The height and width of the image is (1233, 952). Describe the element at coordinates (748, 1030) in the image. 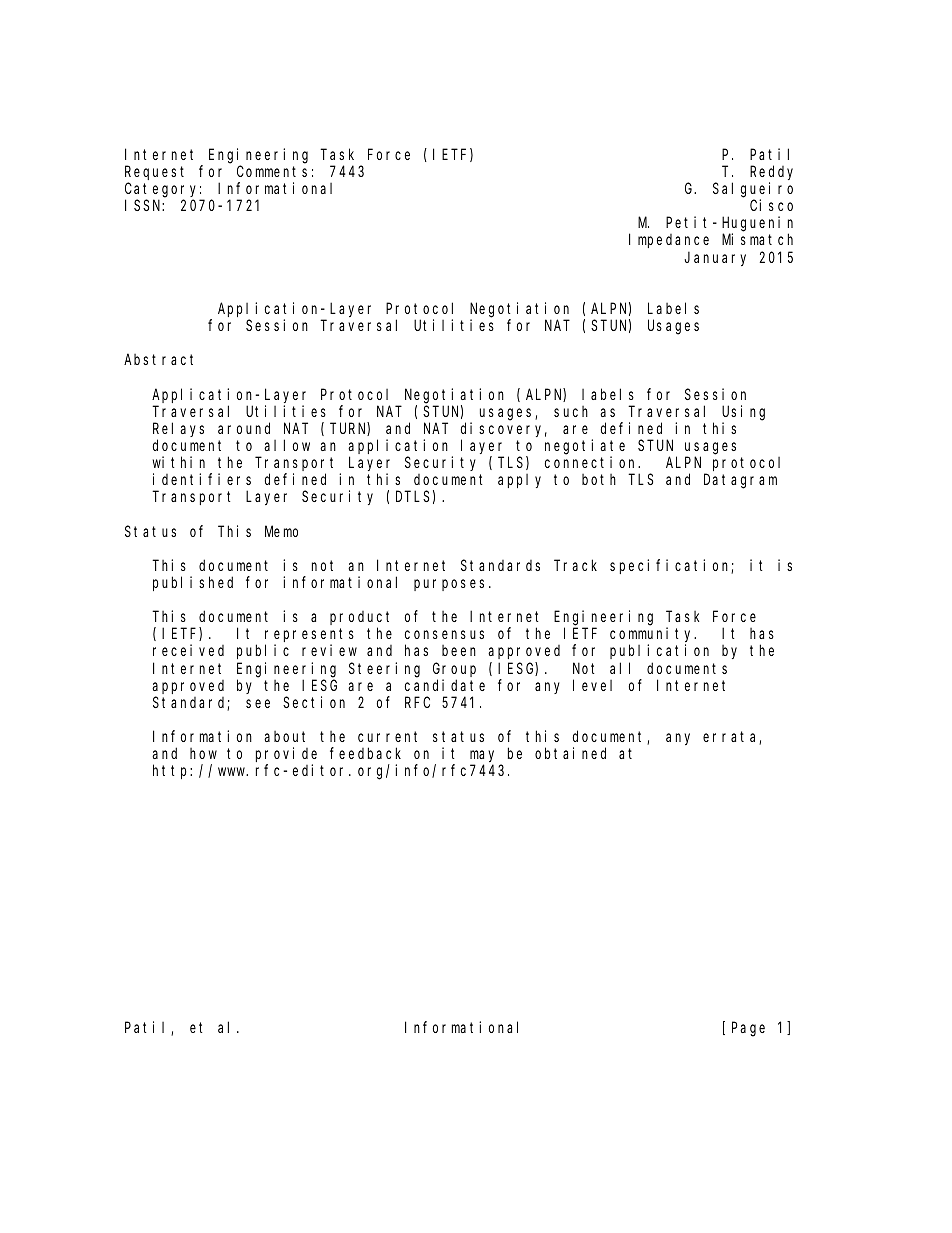

I see `Page` at that location.
